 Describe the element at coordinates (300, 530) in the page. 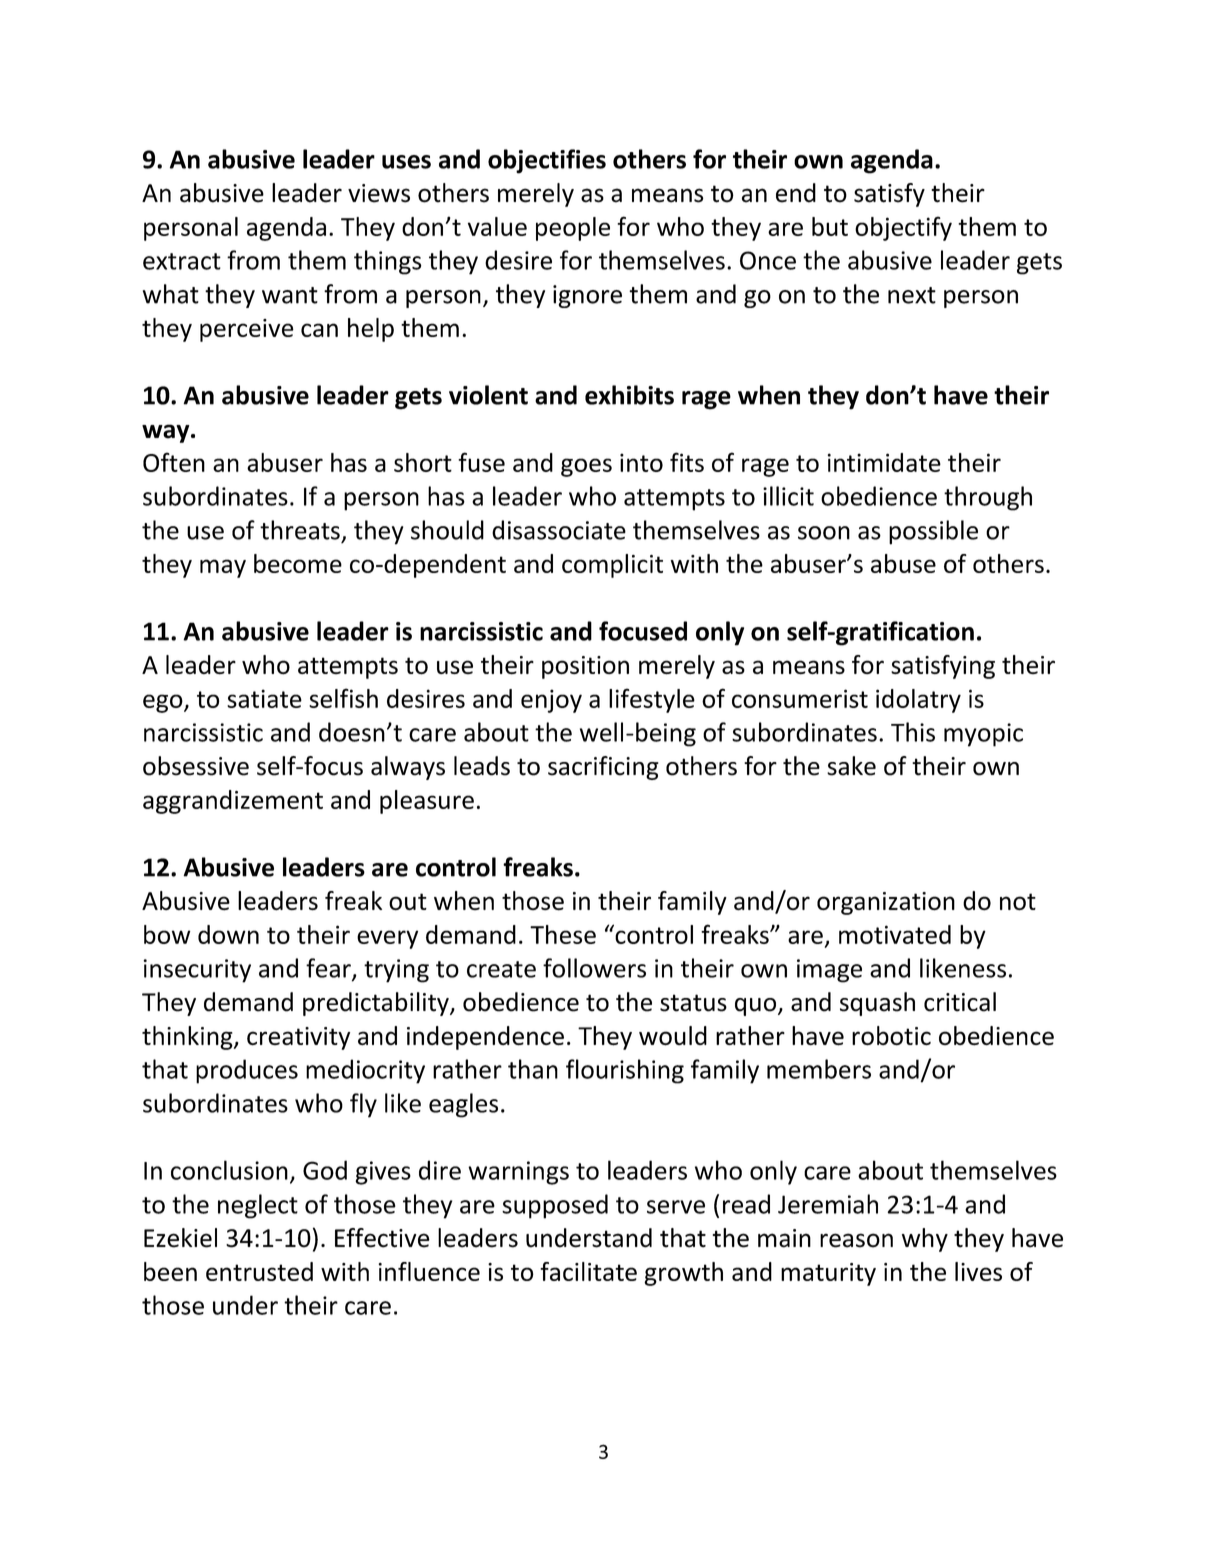

I see `threats` at that location.
